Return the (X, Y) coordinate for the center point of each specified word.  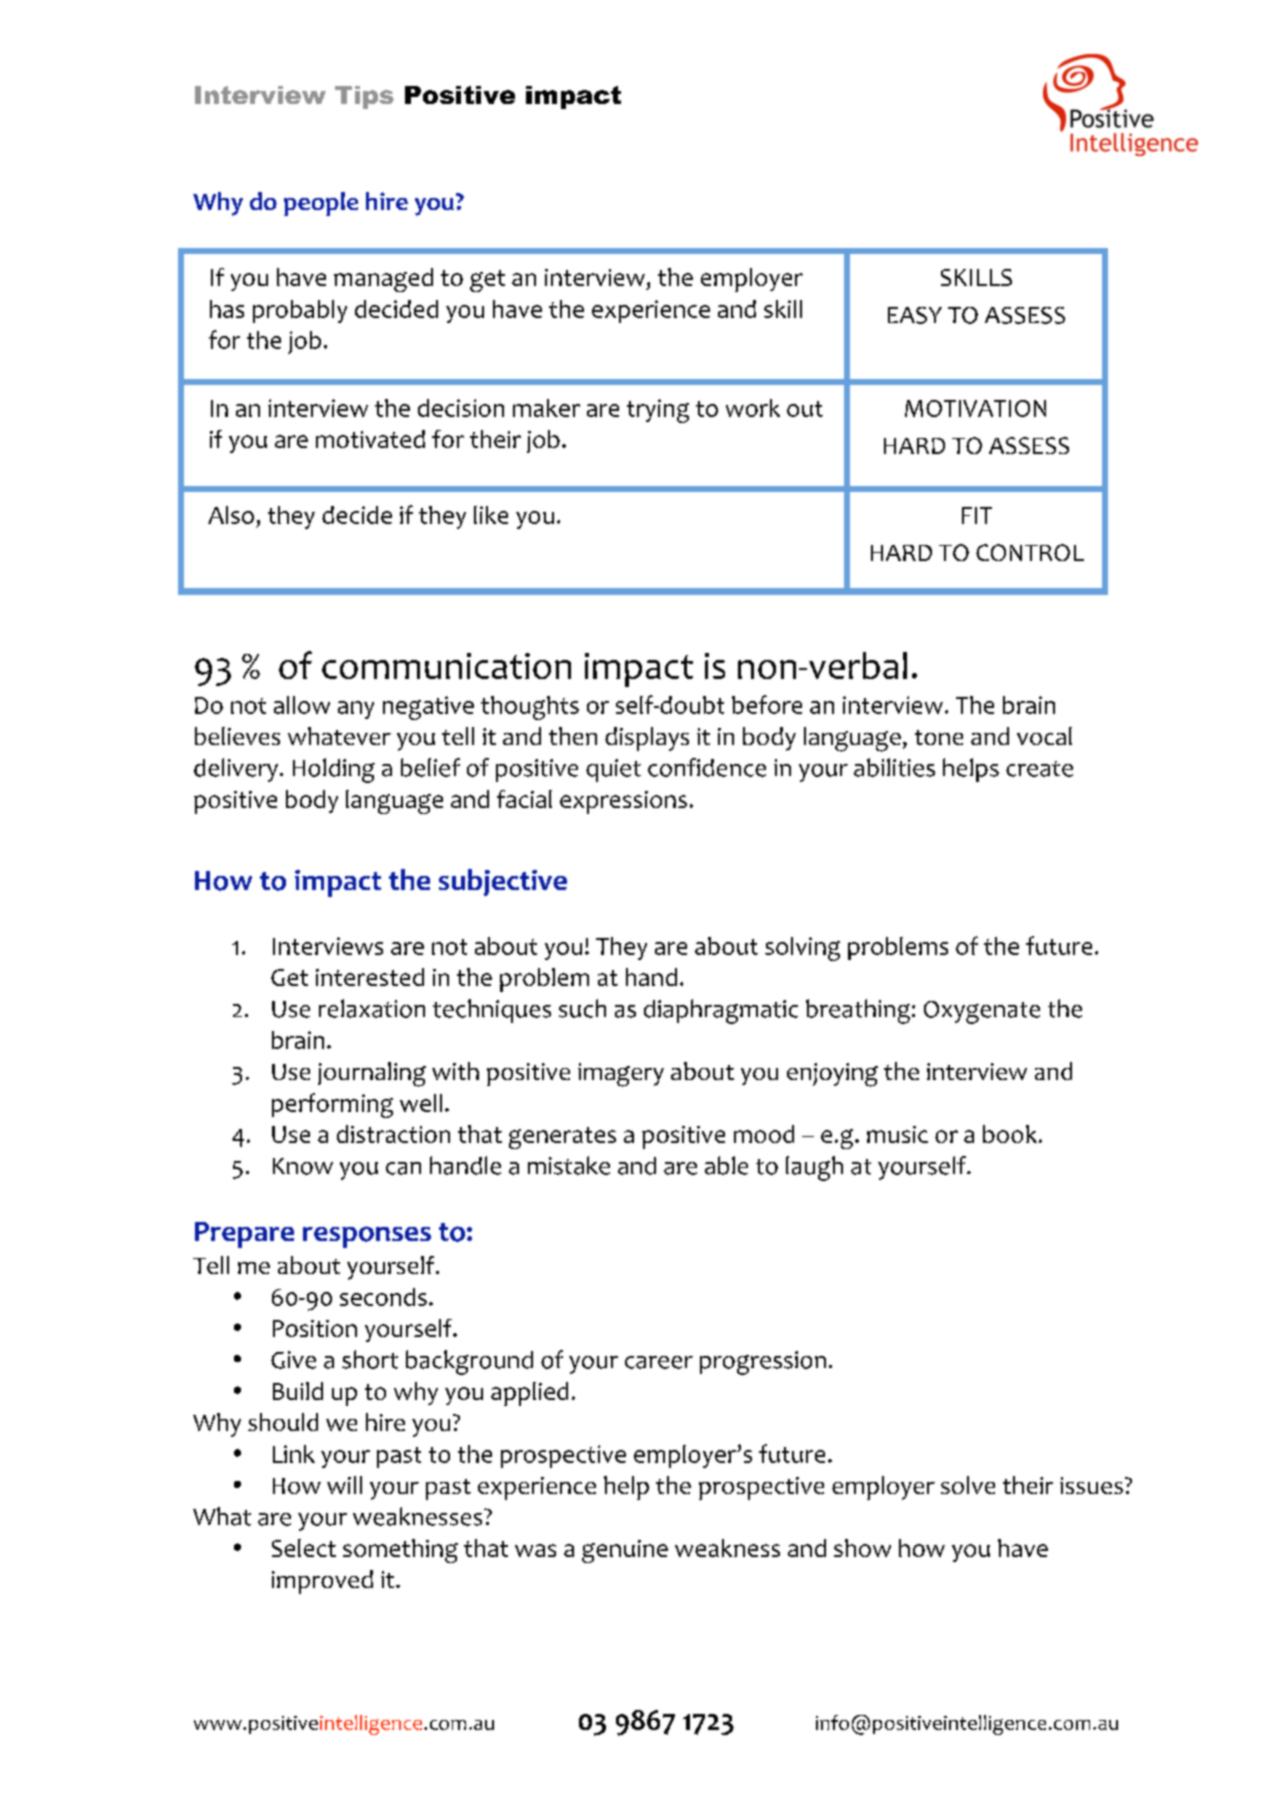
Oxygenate (982, 1012)
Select (304, 1548)
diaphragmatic (721, 1011)
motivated (370, 439)
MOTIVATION (975, 408)
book (1011, 1134)
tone (939, 737)
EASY (915, 315)
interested (370, 977)
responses (367, 1237)
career (659, 1362)
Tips (364, 97)
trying (658, 411)
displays (647, 739)
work (753, 408)
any (356, 710)
